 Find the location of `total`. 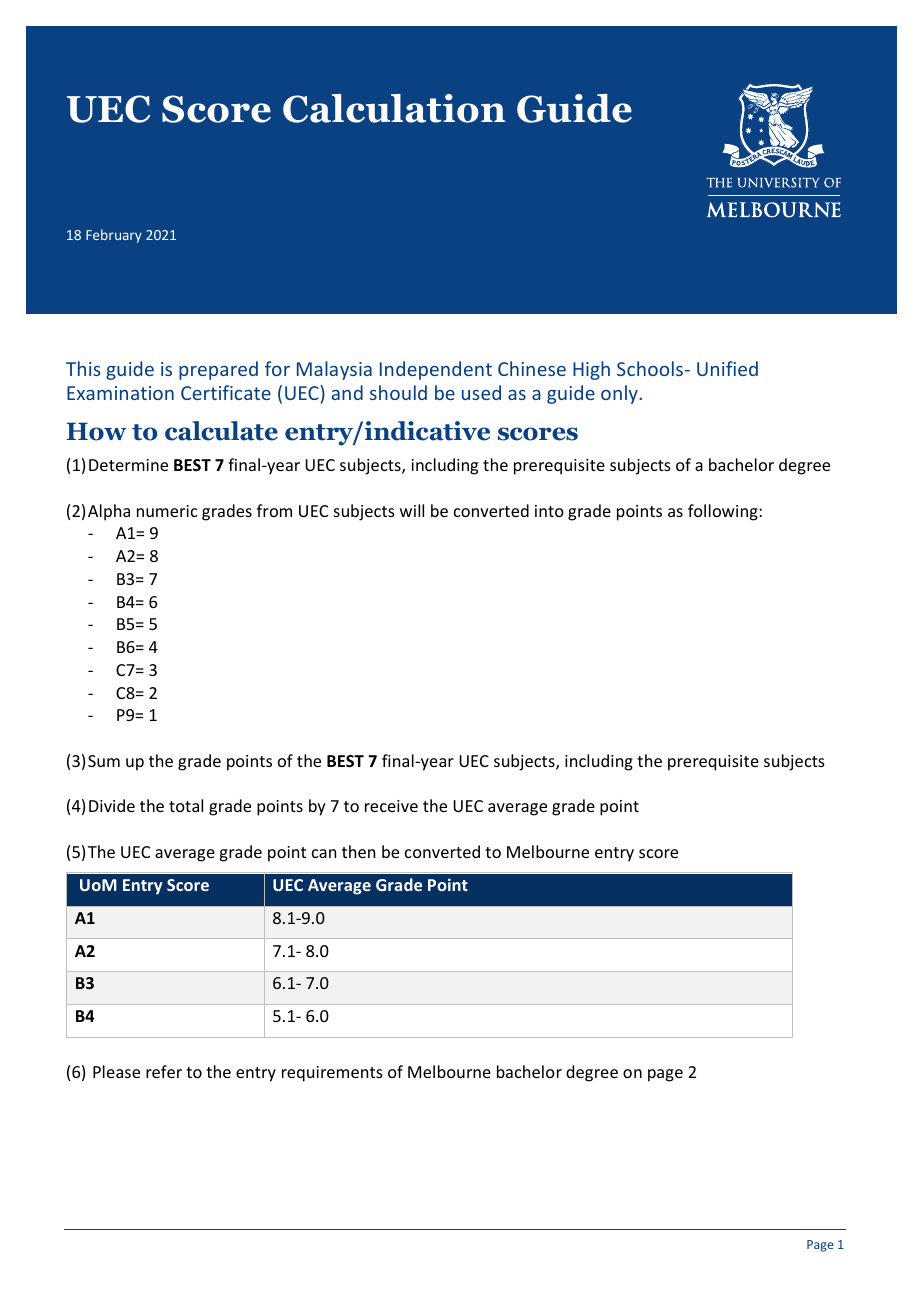

total is located at coordinates (186, 805).
